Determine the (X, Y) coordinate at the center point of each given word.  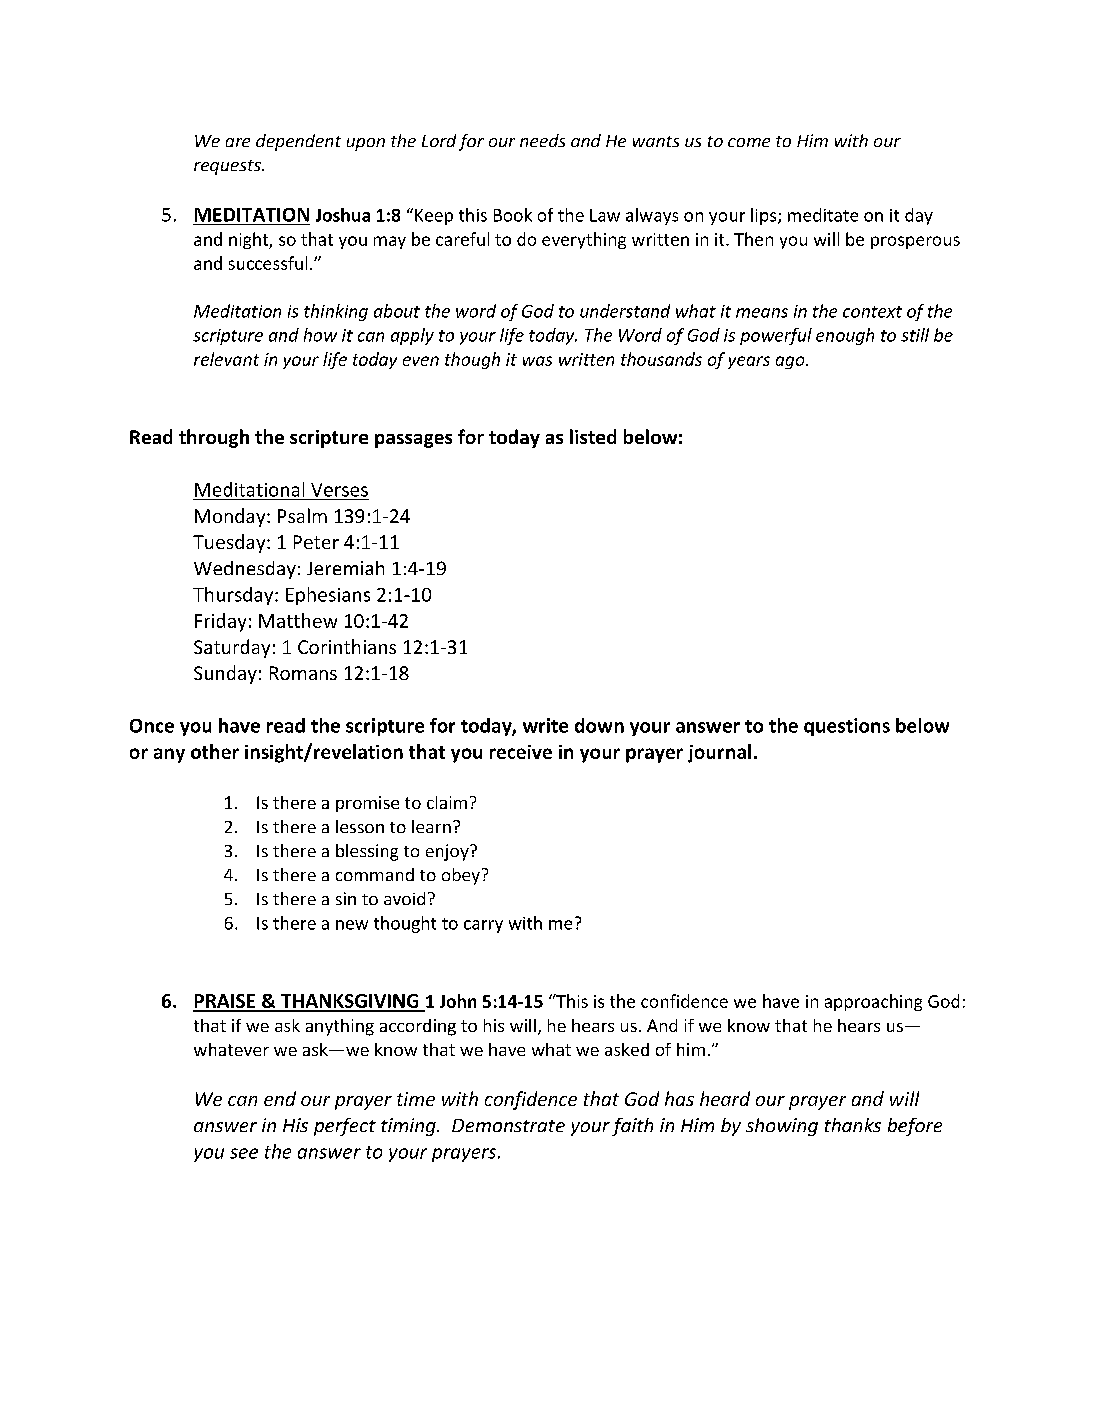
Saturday (232, 648)
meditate (823, 215)
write (545, 725)
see (244, 1153)
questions (847, 727)
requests (228, 167)
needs (542, 140)
